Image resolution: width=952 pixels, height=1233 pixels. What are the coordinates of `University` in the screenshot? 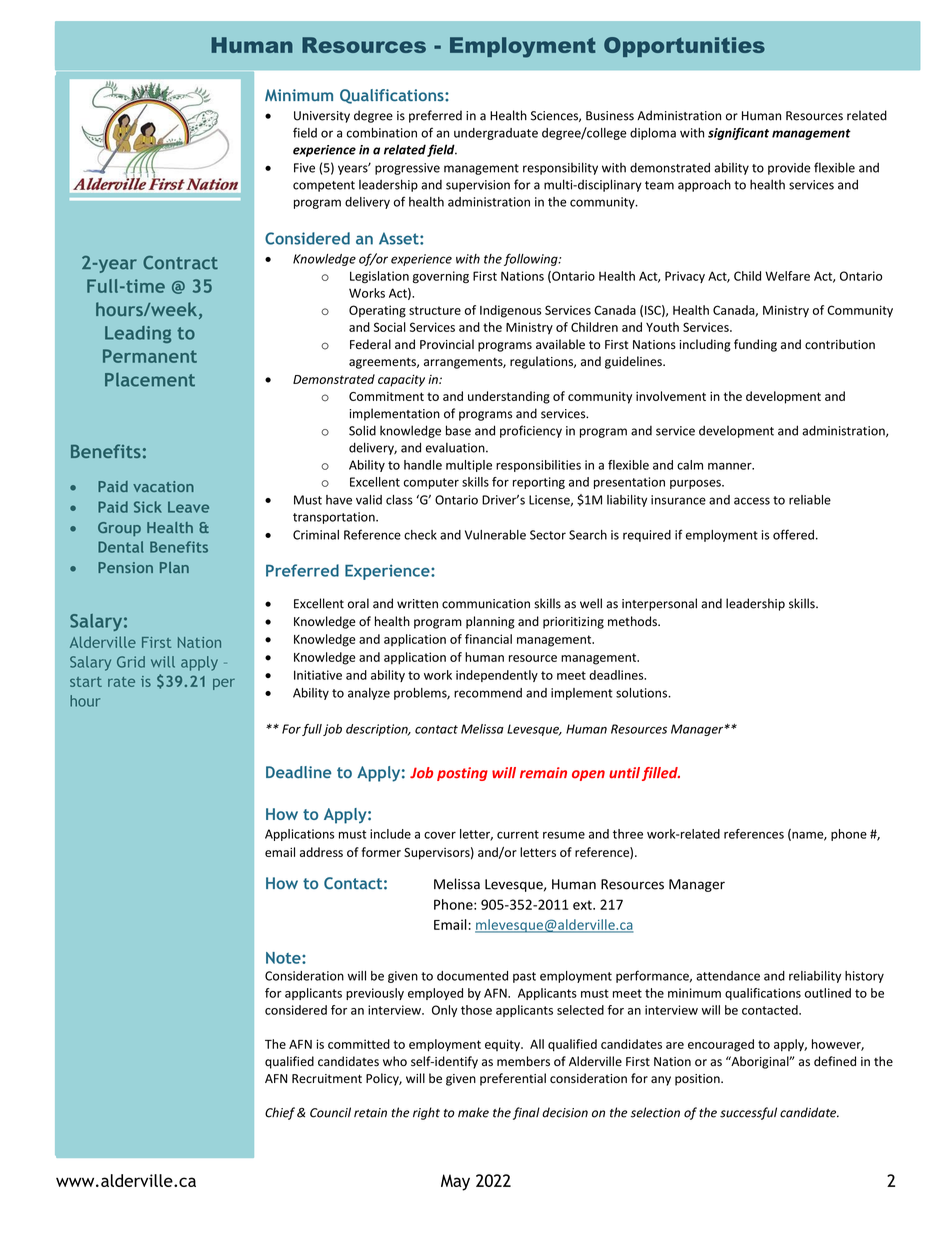 It's located at (322, 117).
